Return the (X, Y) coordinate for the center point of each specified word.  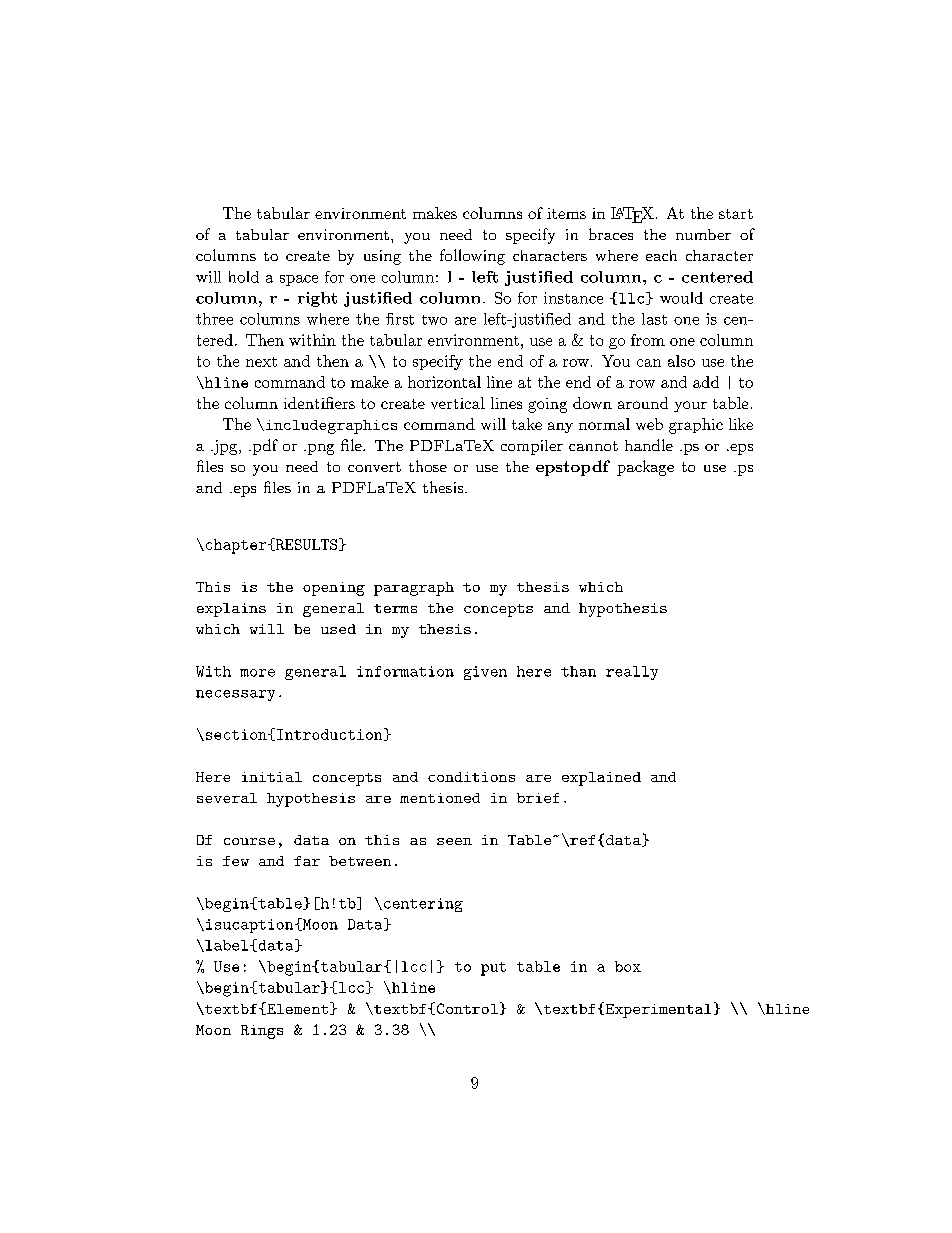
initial (272, 777)
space (299, 280)
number (703, 234)
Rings (262, 1032)
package (645, 468)
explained (601, 779)
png (319, 449)
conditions (471, 777)
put (493, 969)
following (472, 257)
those (428, 466)
